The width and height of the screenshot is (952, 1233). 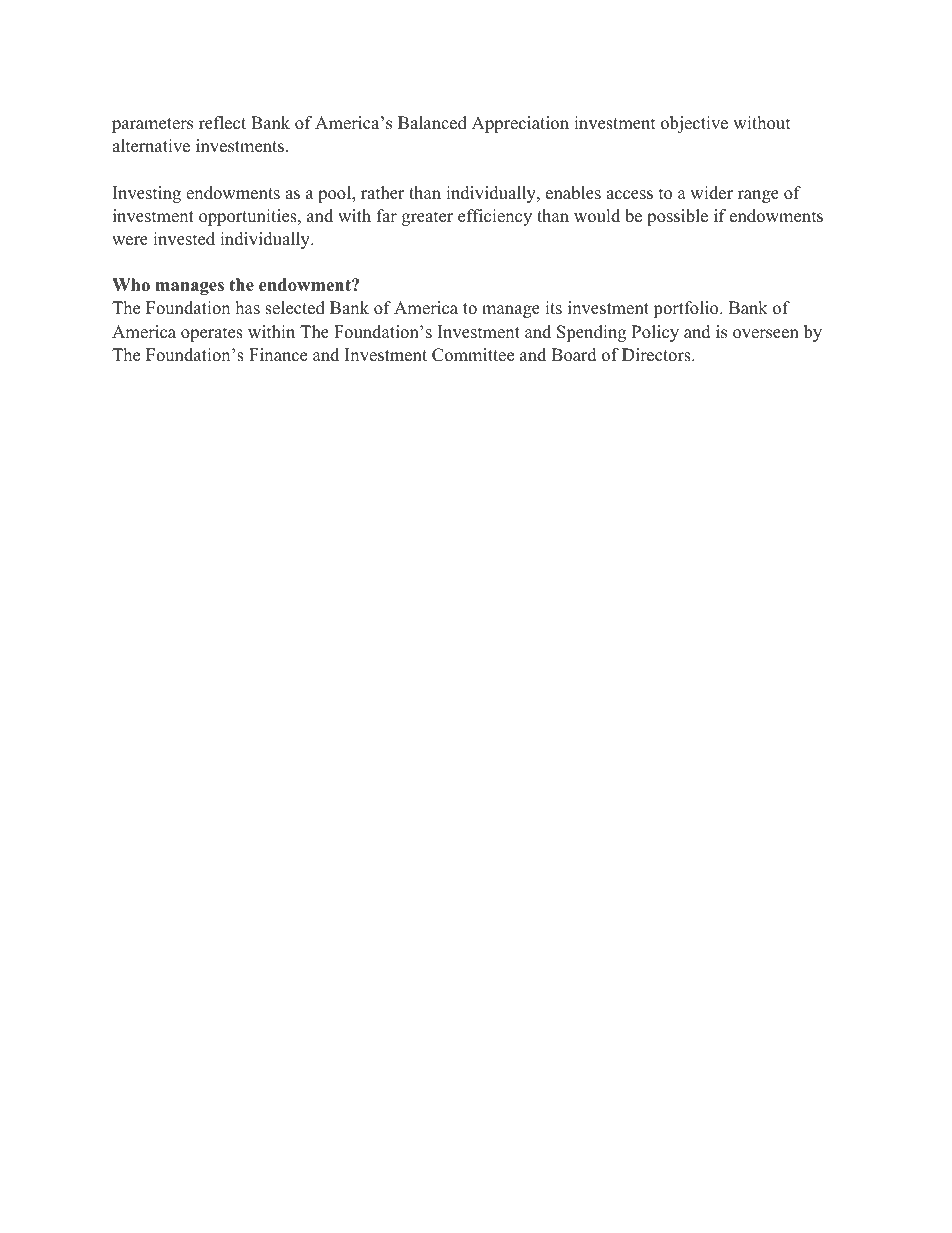 What do you see at coordinates (184, 239) in the screenshot?
I see `invested` at bounding box center [184, 239].
